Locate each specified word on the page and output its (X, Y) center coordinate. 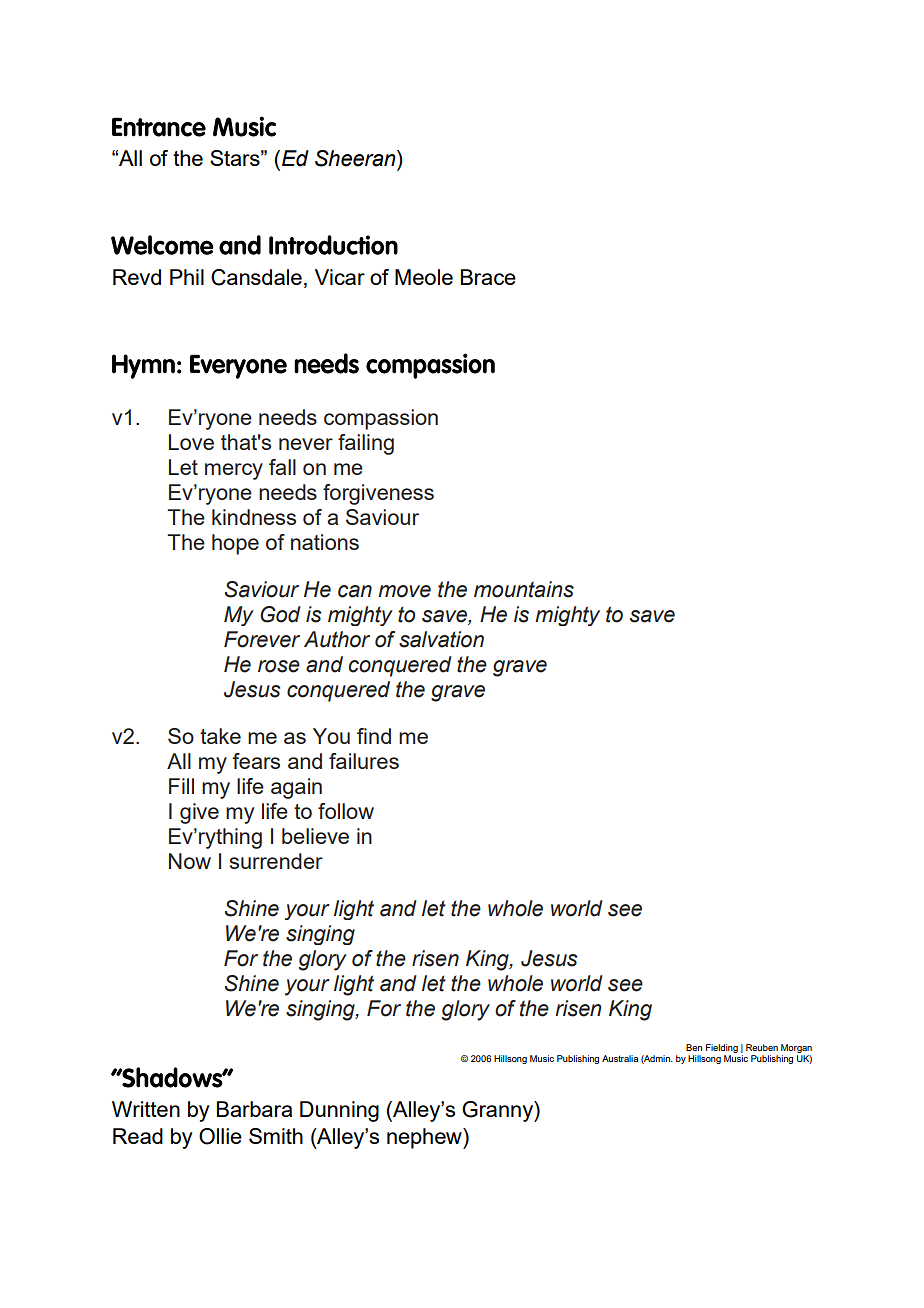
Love (191, 442)
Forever (262, 639)
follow (346, 811)
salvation (441, 639)
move (404, 591)
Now (190, 861)
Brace (488, 277)
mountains (524, 589)
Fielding (722, 1048)
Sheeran (356, 158)
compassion (381, 419)
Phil (187, 277)
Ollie (220, 1136)
